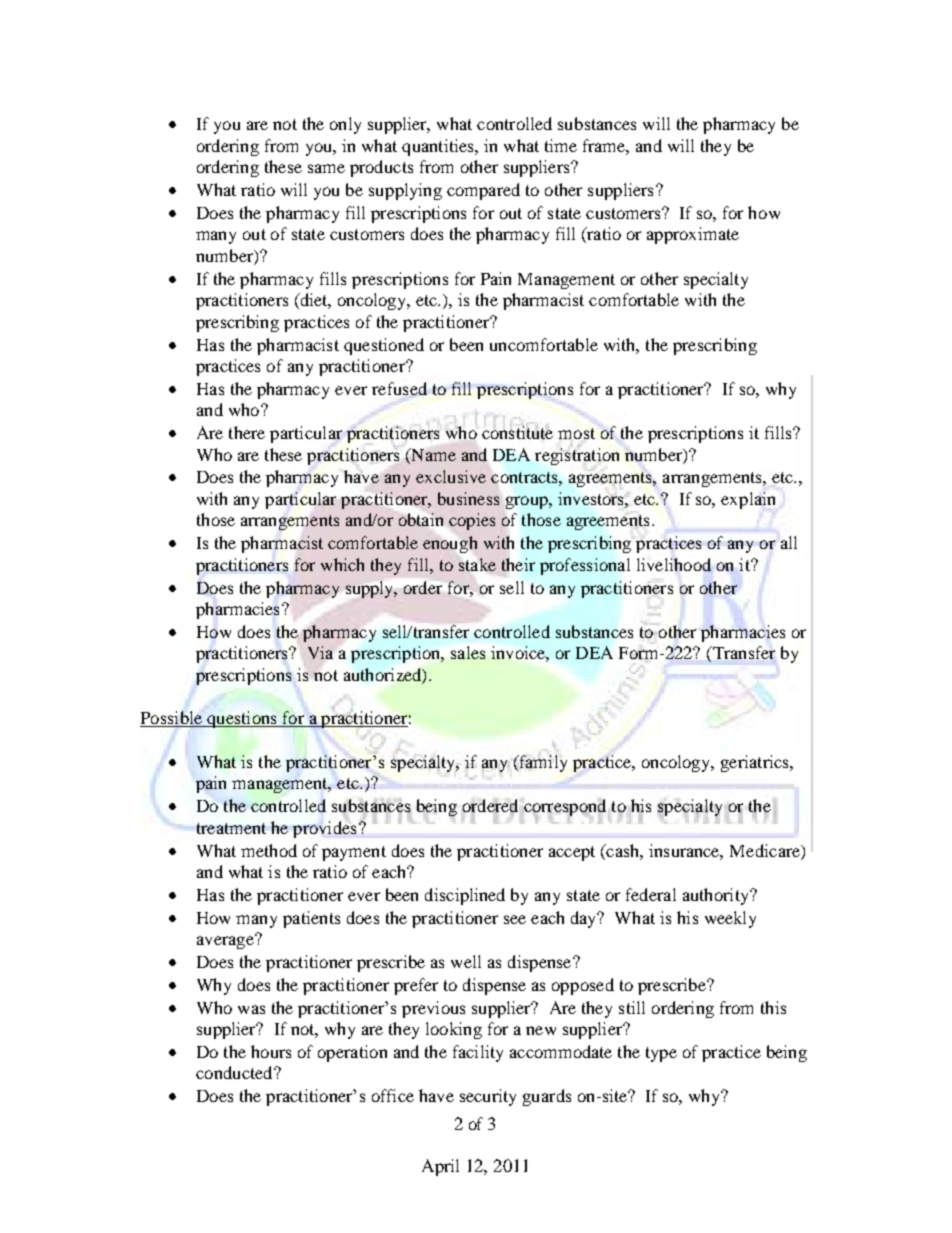 The width and height of the screenshot is (952, 1233). Describe the element at coordinates (468, 652) in the screenshot. I see `sales` at that location.
